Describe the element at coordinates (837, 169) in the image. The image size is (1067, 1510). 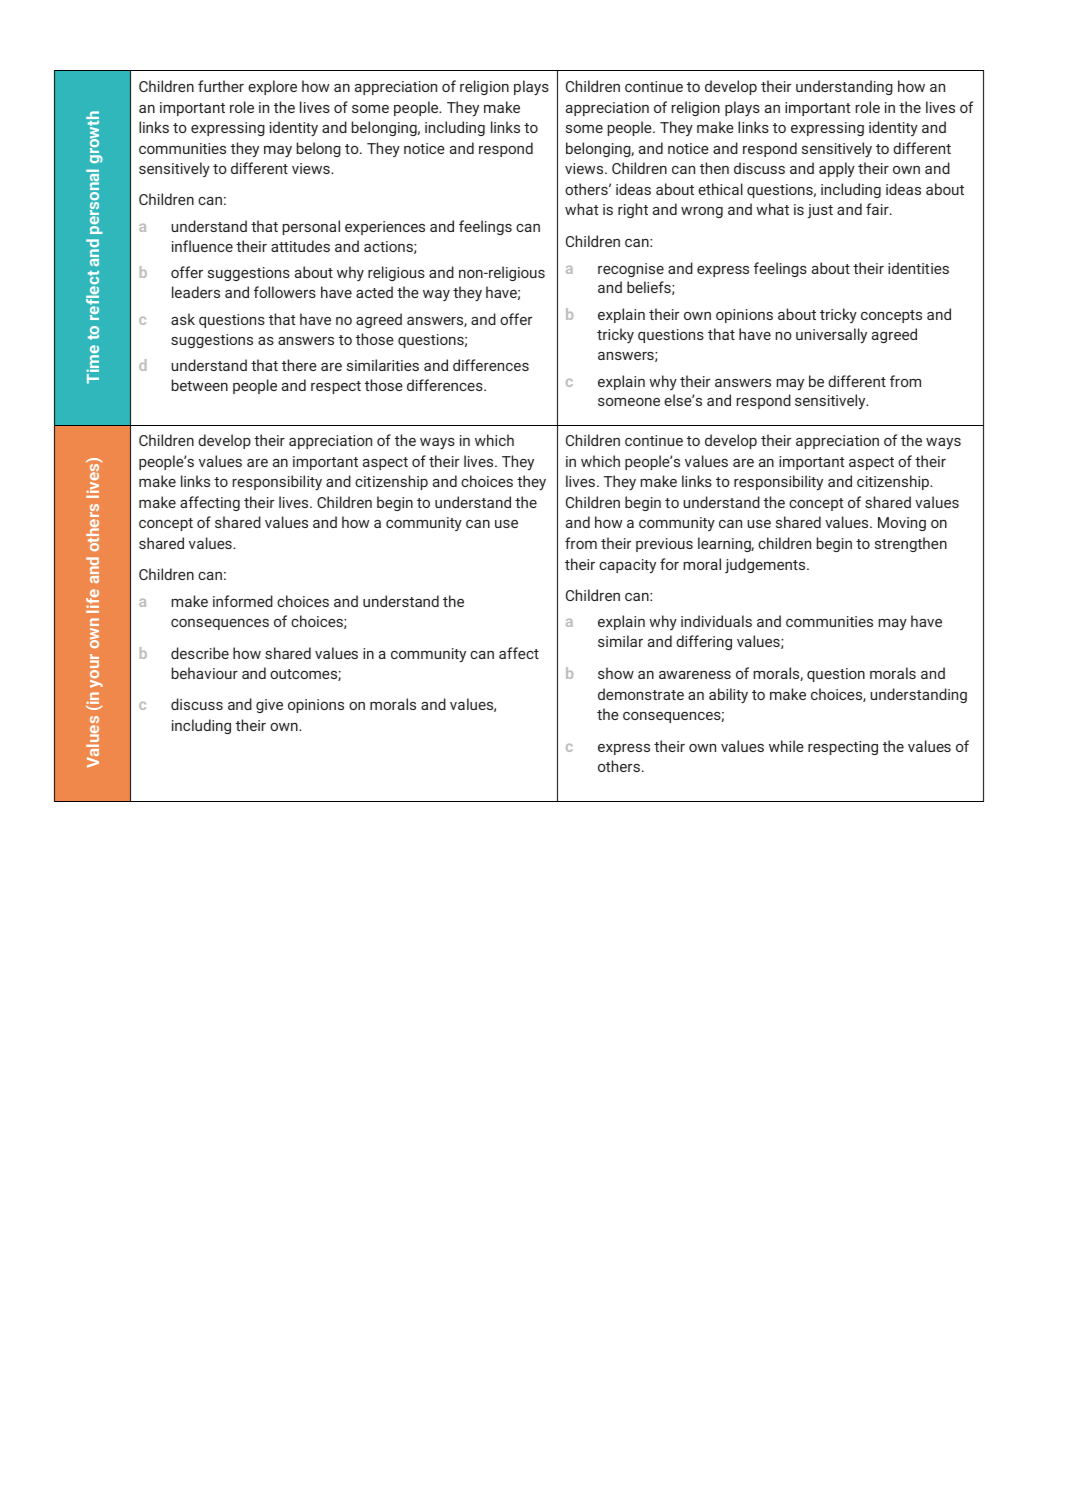
I see `apply` at that location.
